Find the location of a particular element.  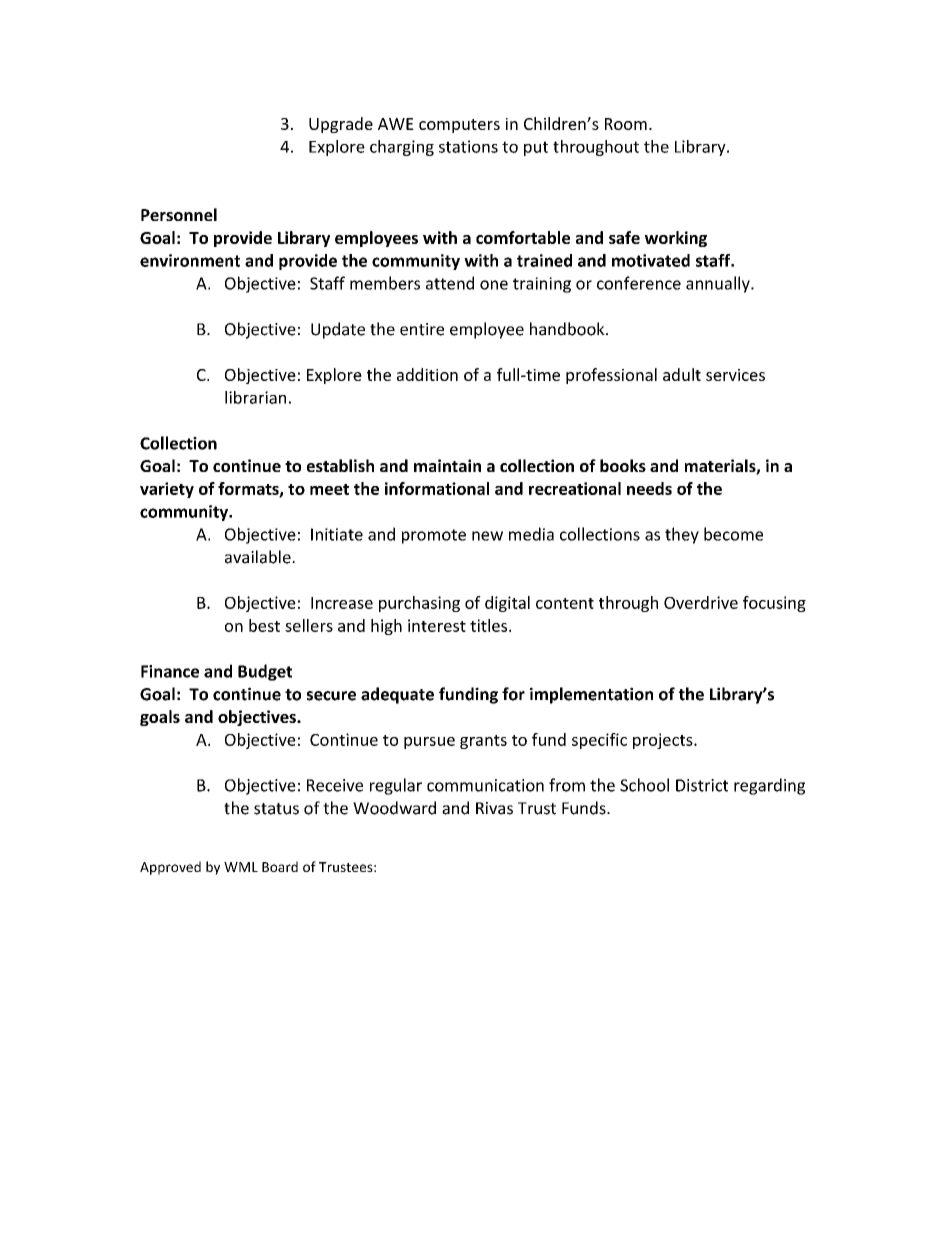

stations is located at coordinates (468, 146).
